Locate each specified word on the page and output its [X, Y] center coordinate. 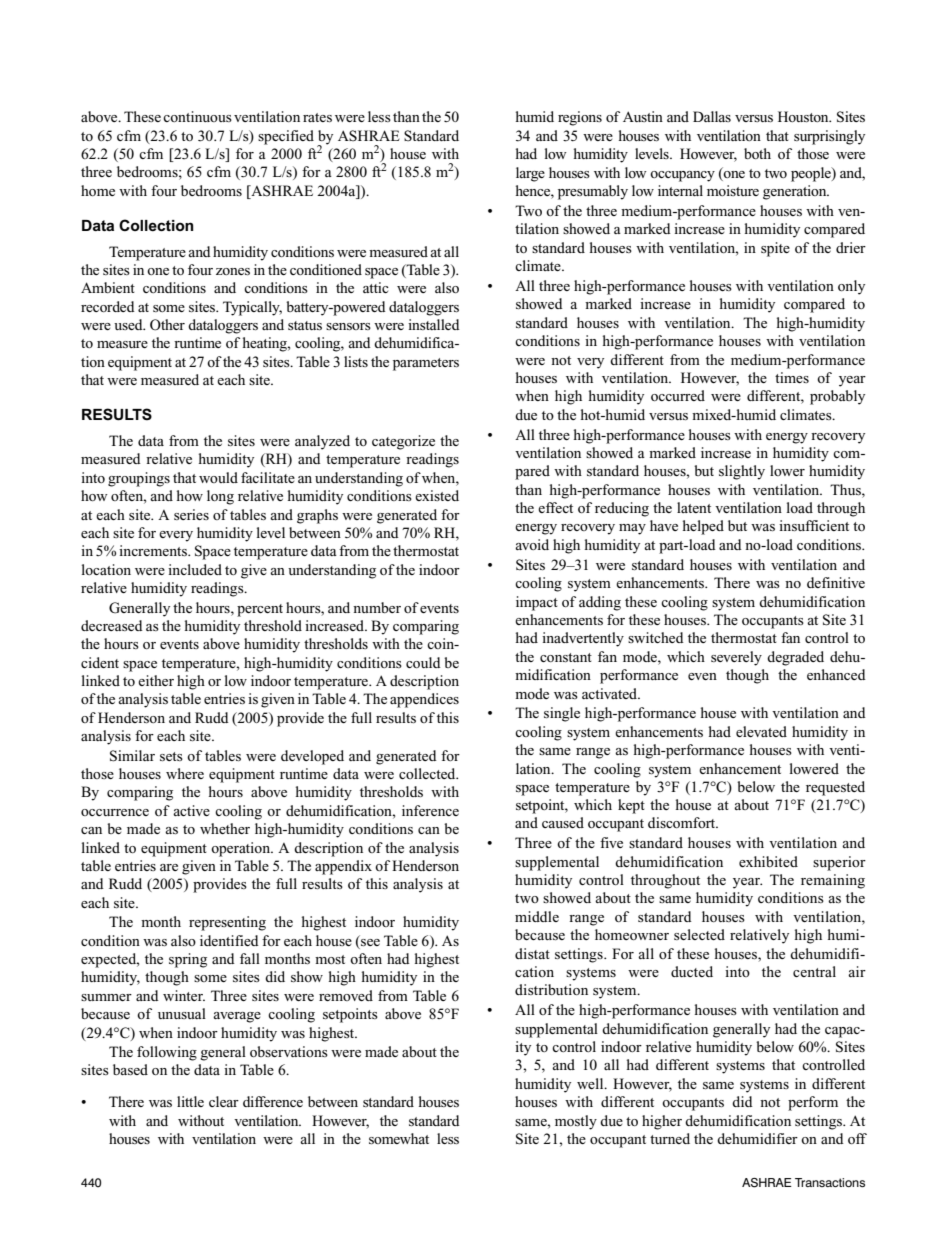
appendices [424, 700]
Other [167, 325]
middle [537, 916]
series [191, 514]
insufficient [814, 525]
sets [171, 756]
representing [227, 923]
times [792, 377]
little [190, 1101]
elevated [761, 731]
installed [434, 324]
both [757, 153]
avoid [532, 544]
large [530, 174]
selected [699, 934]
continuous [197, 116]
